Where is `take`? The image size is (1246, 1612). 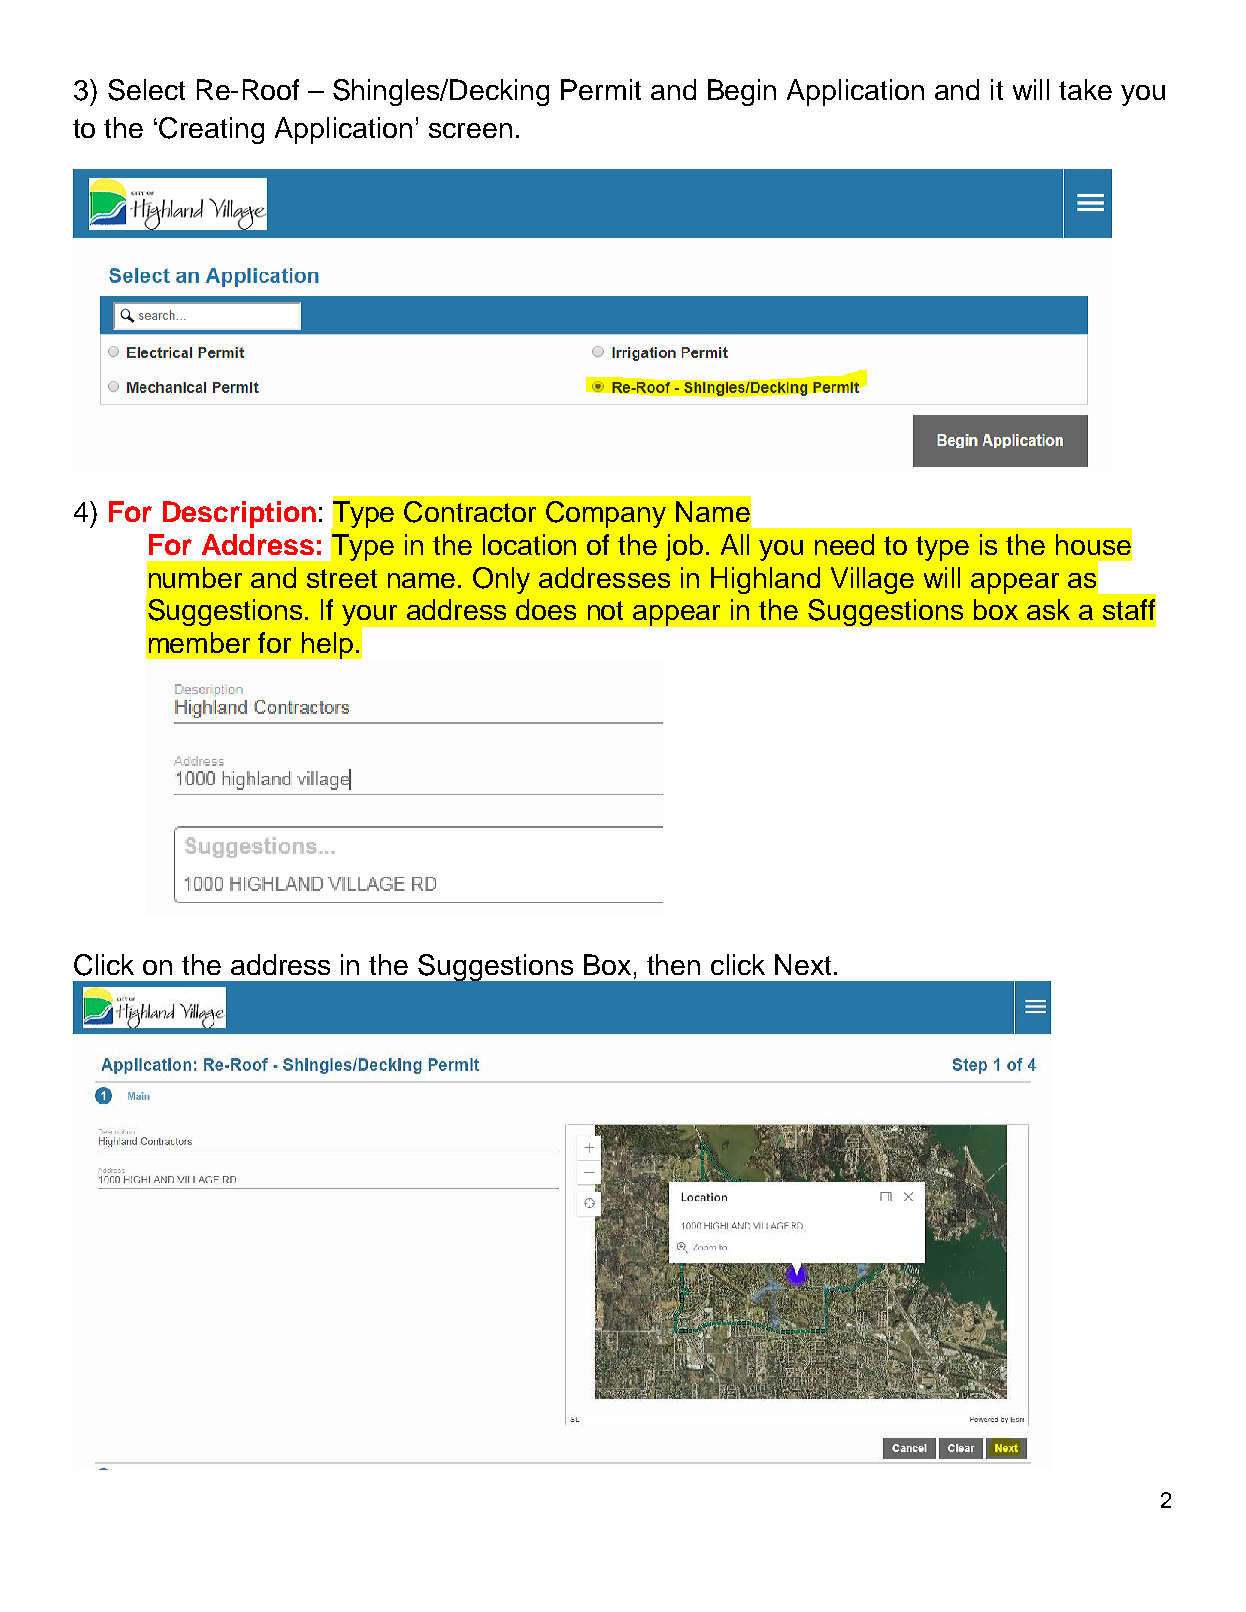 take is located at coordinates (1085, 89).
